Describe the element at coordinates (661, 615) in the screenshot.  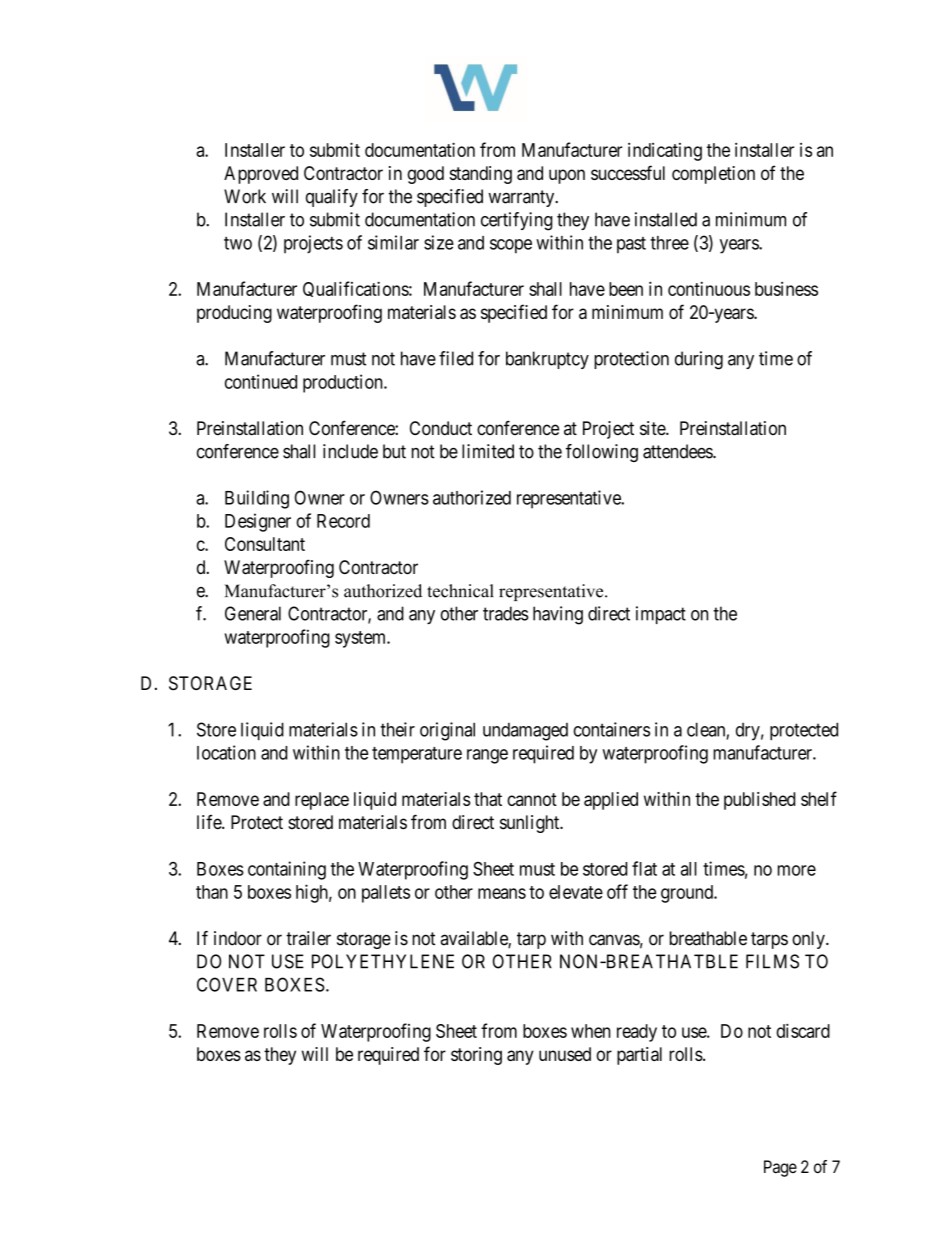
I see `impact` at that location.
